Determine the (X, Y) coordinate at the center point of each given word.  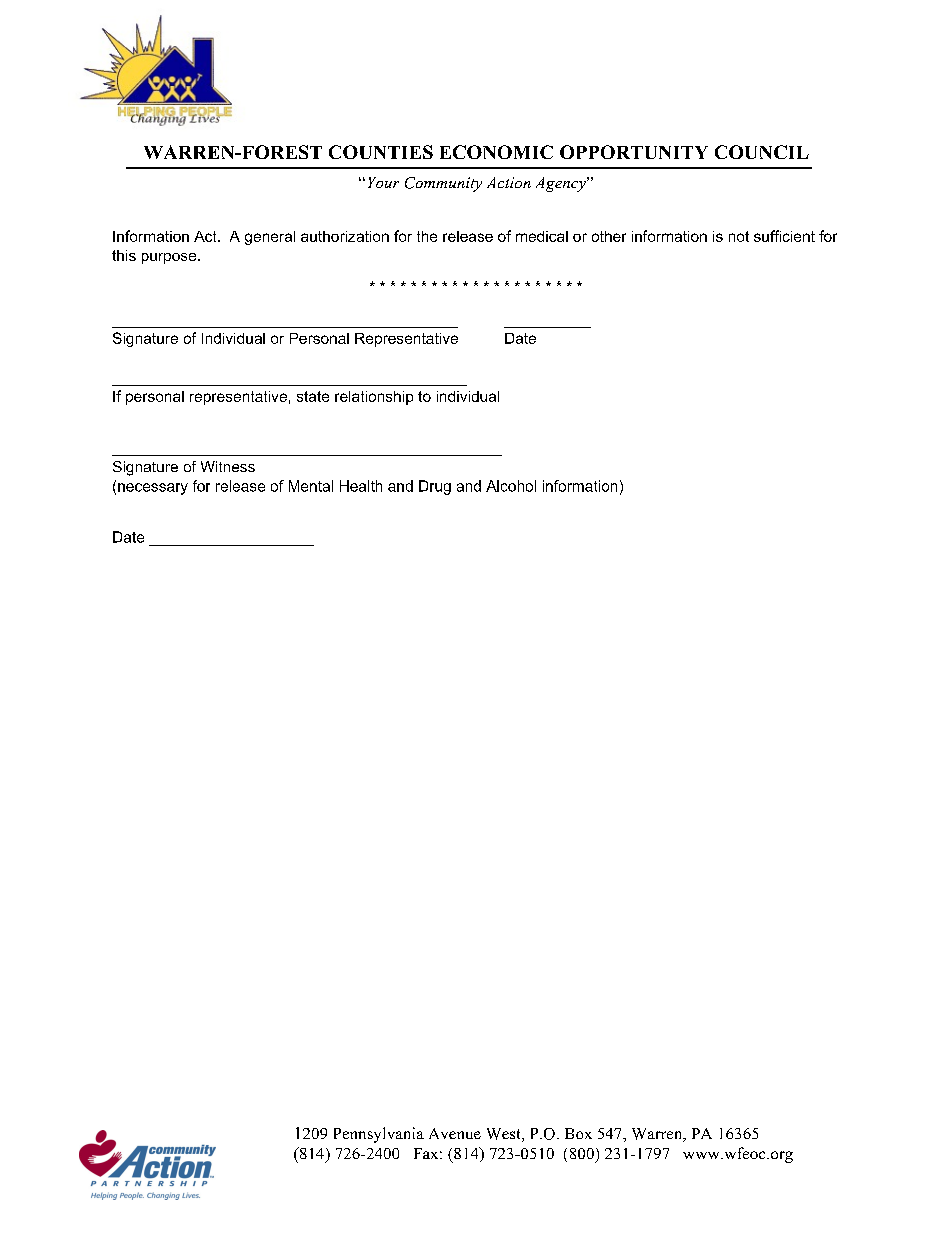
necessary (153, 489)
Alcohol (511, 486)
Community (443, 184)
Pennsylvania (379, 1135)
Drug (435, 487)
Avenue (455, 1133)
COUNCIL (762, 152)
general (270, 238)
